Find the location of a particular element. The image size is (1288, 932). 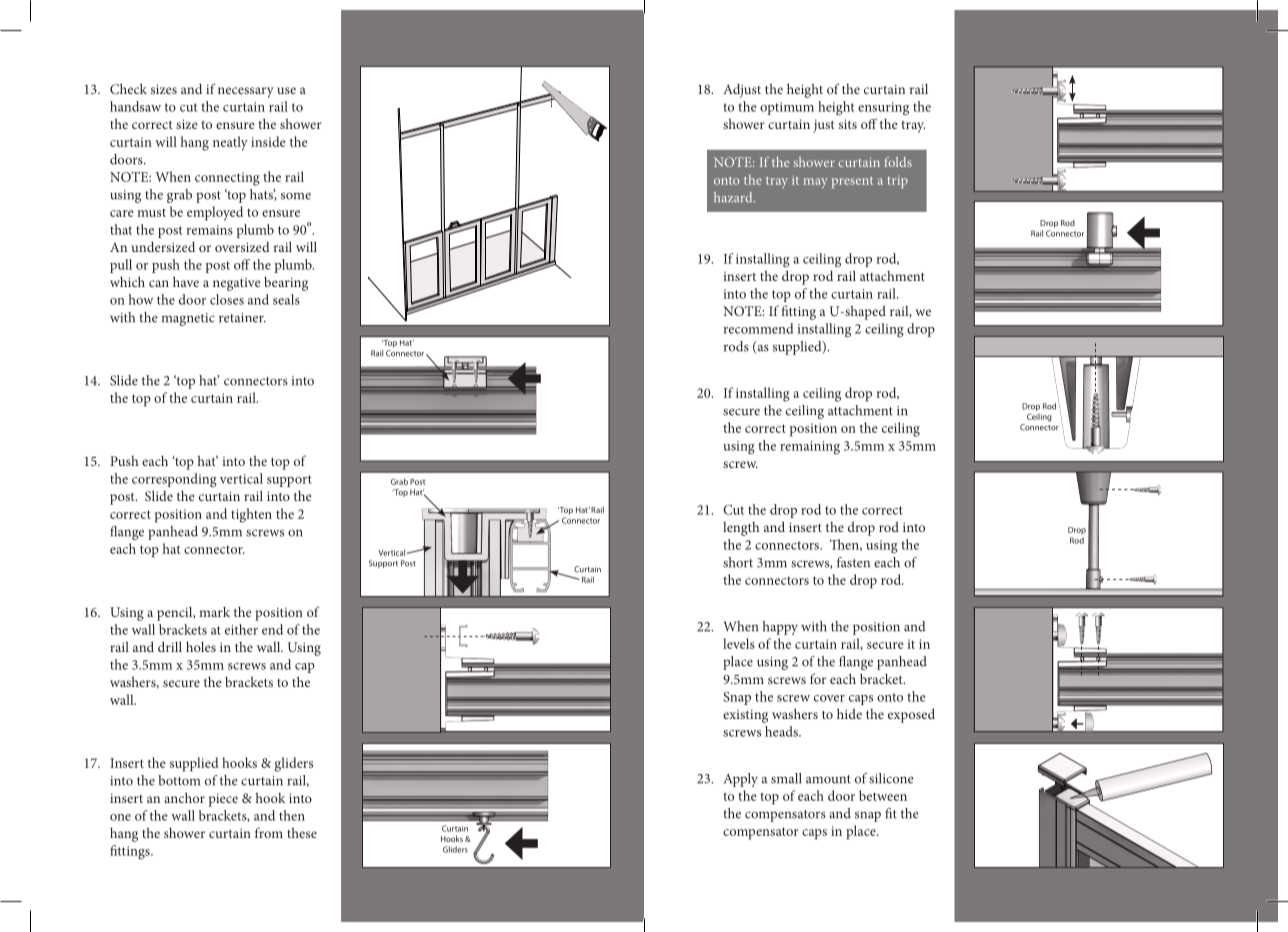

remains is located at coordinates (210, 230).
